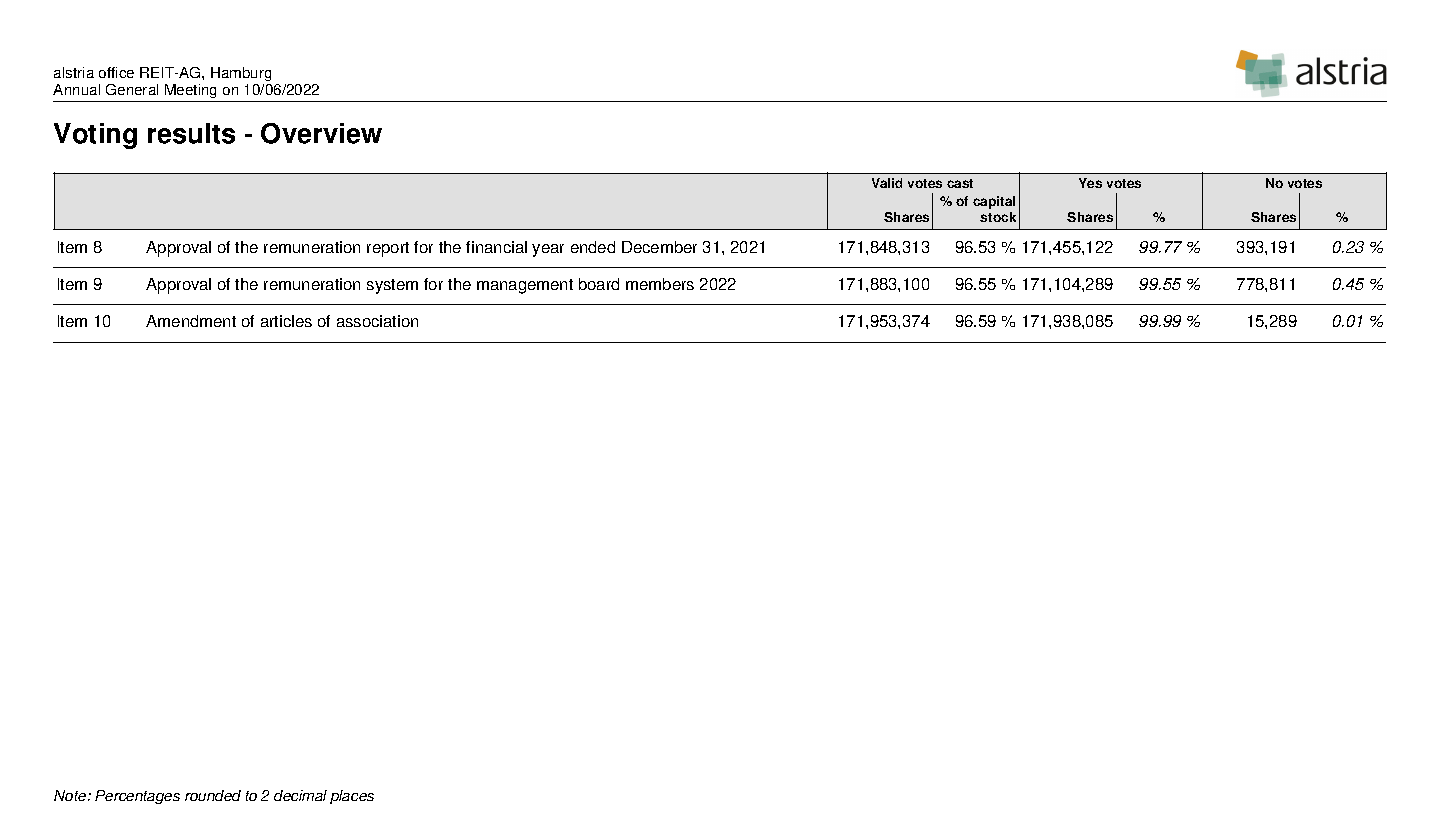 This page has width=1456, height=819. I want to click on association, so click(377, 321).
